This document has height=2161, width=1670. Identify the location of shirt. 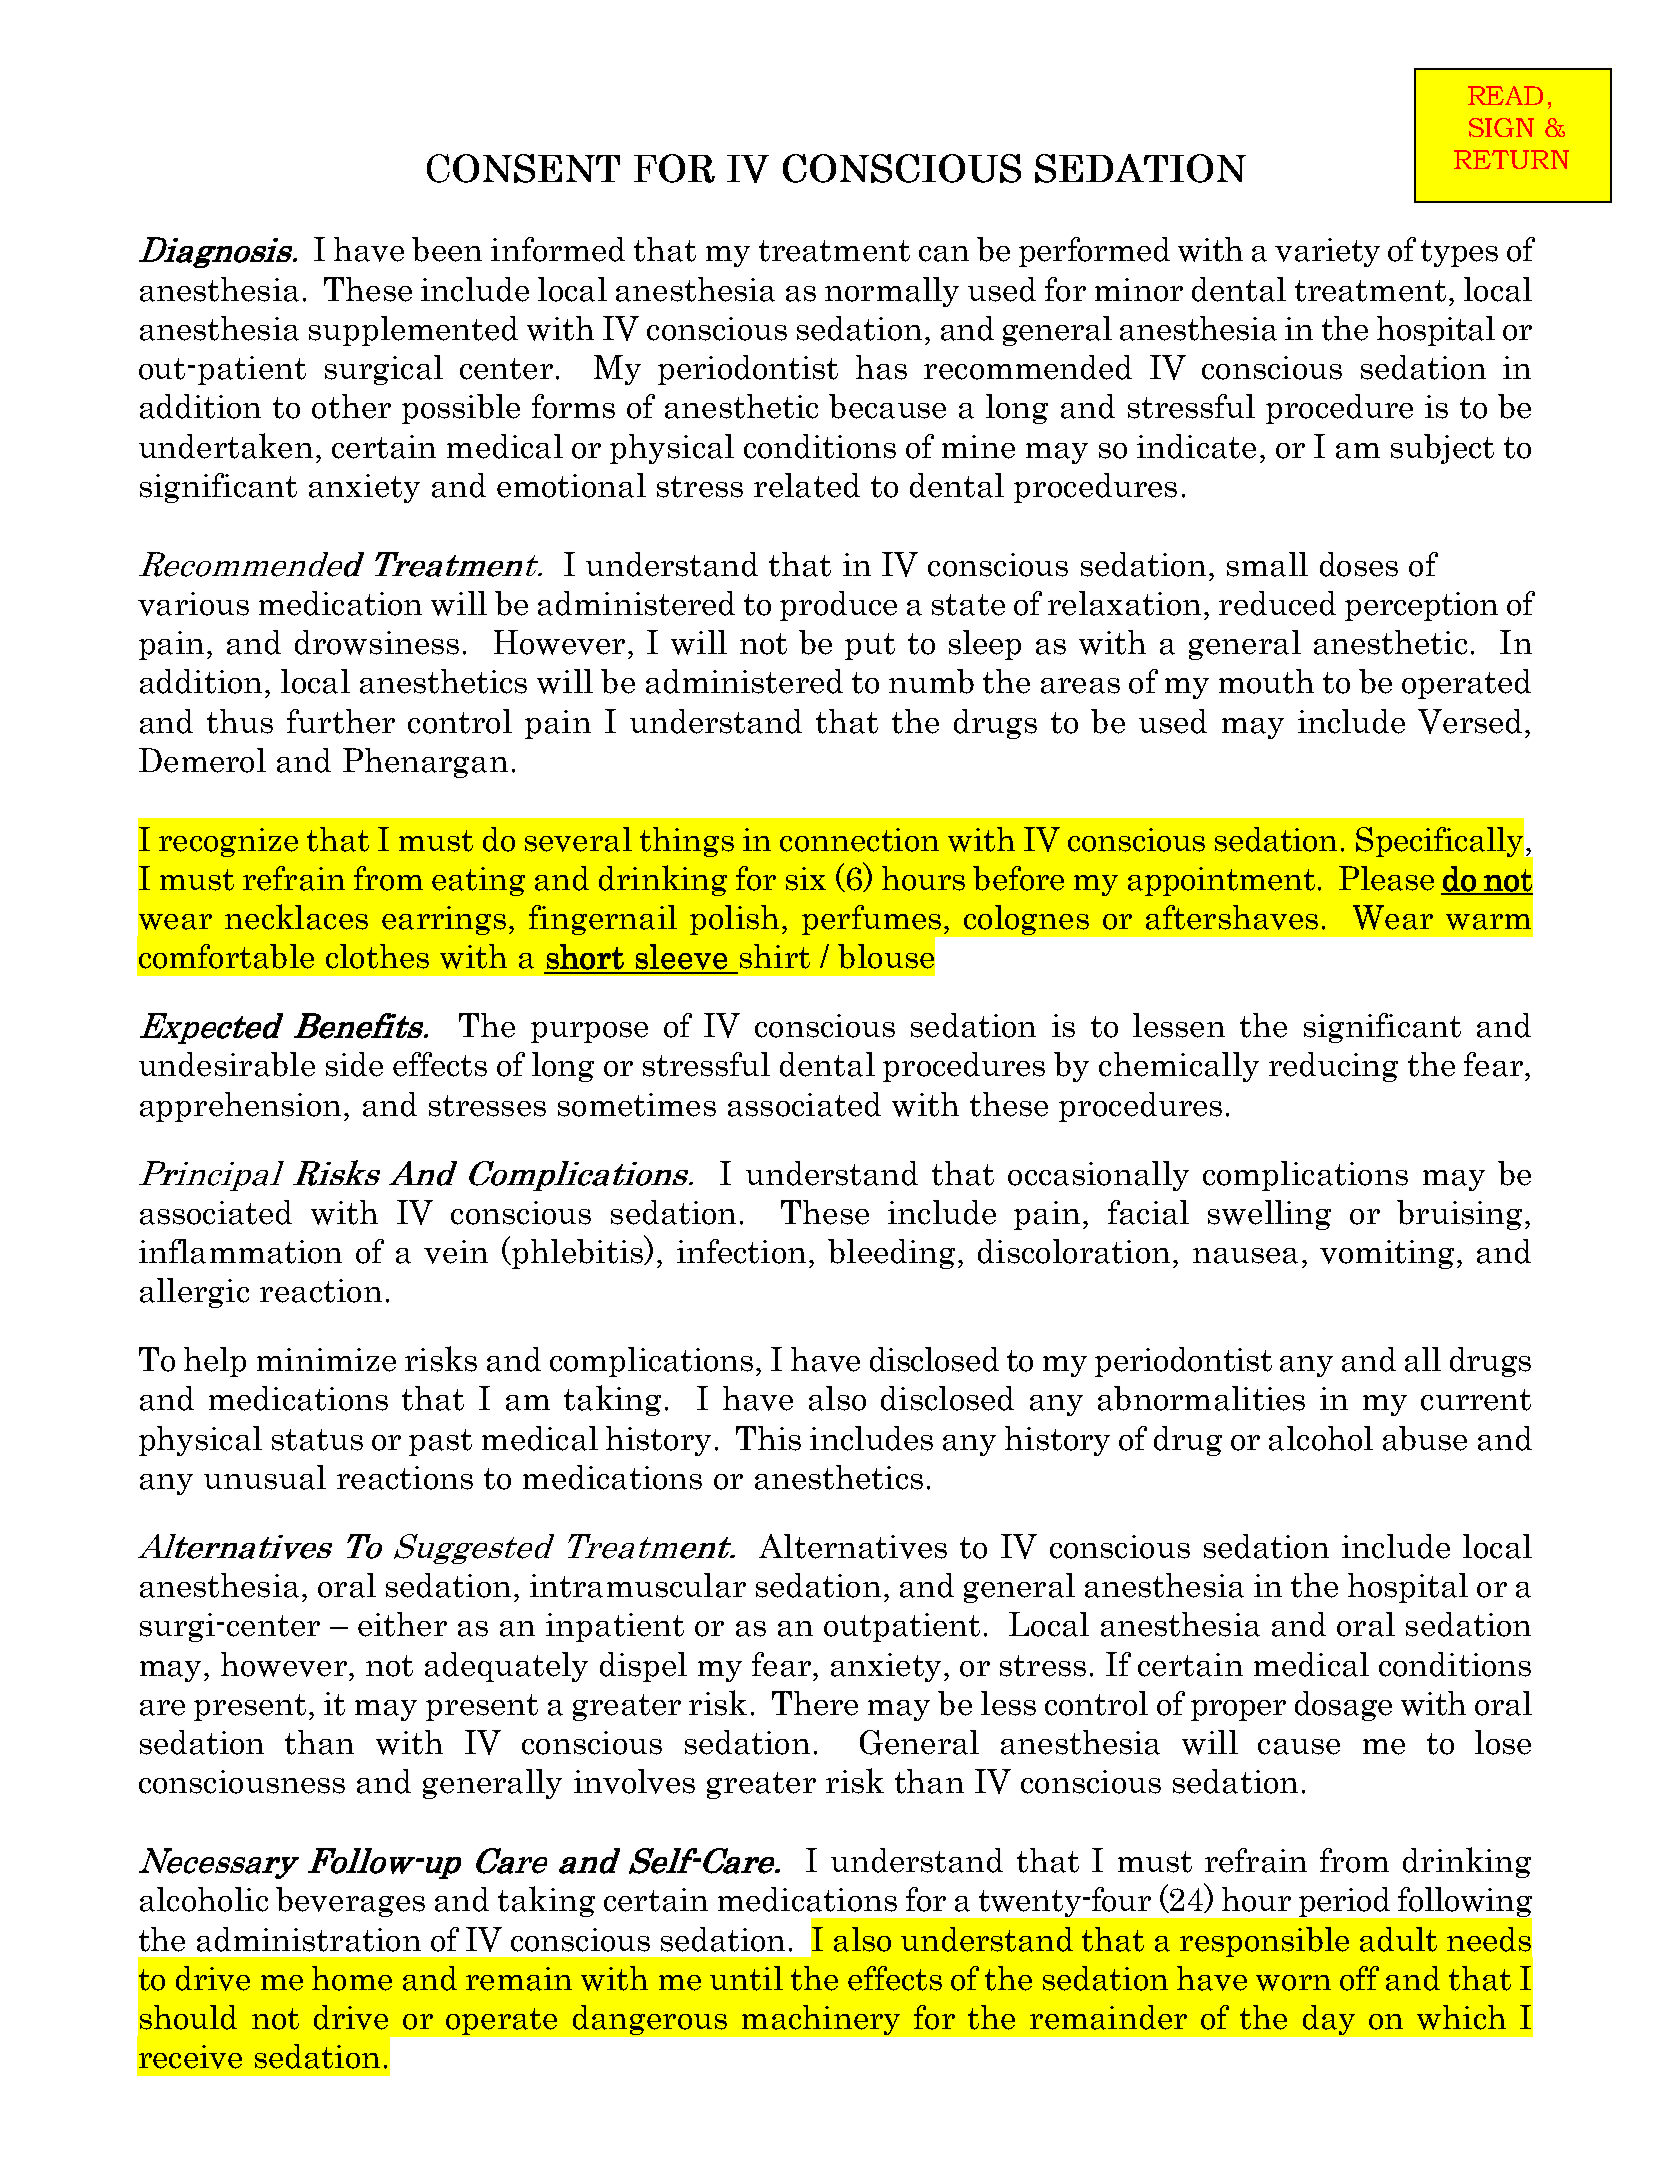
(775, 956).
